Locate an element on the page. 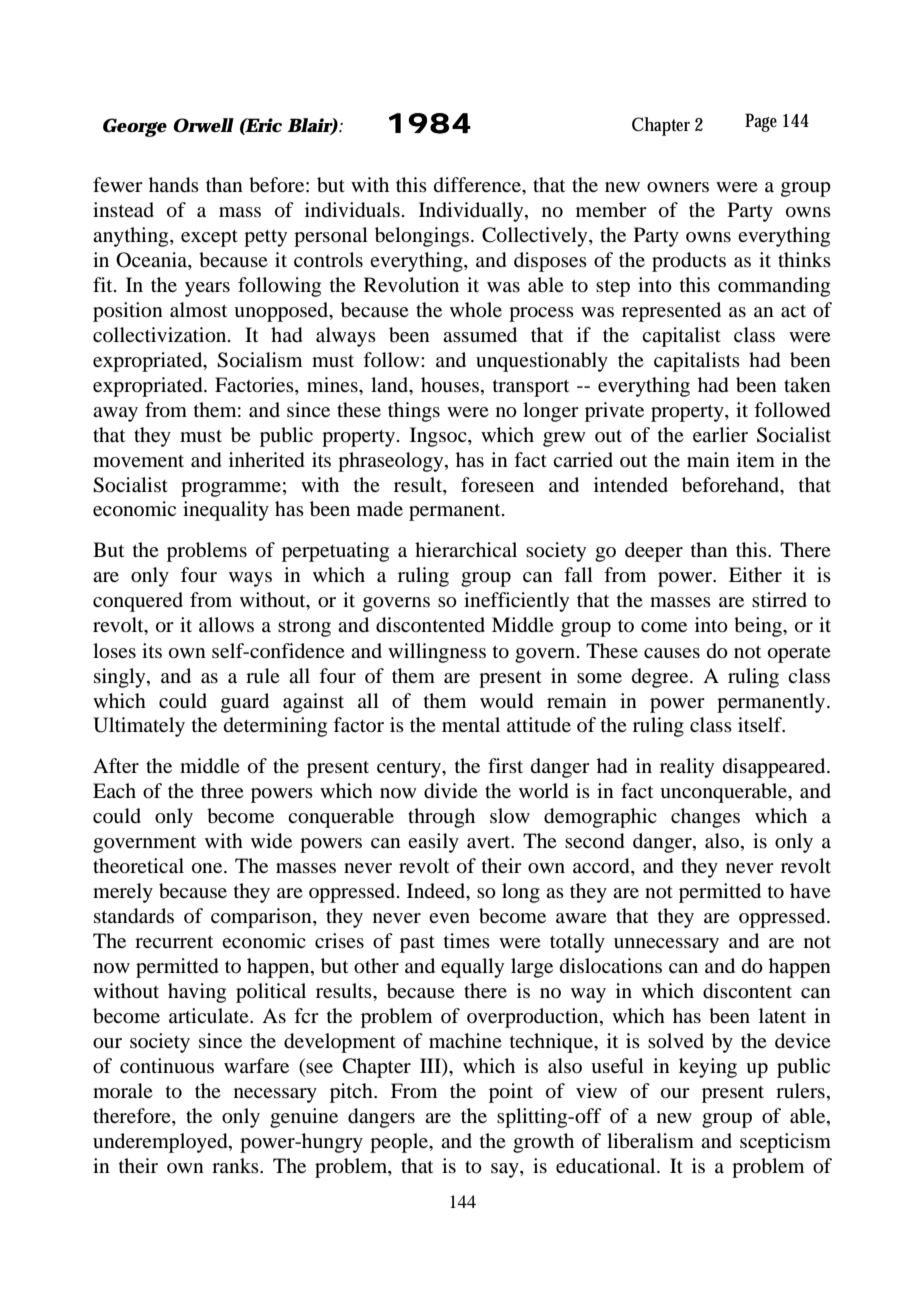 This page has width=924, height=1308. willingness is located at coordinates (437, 653).
